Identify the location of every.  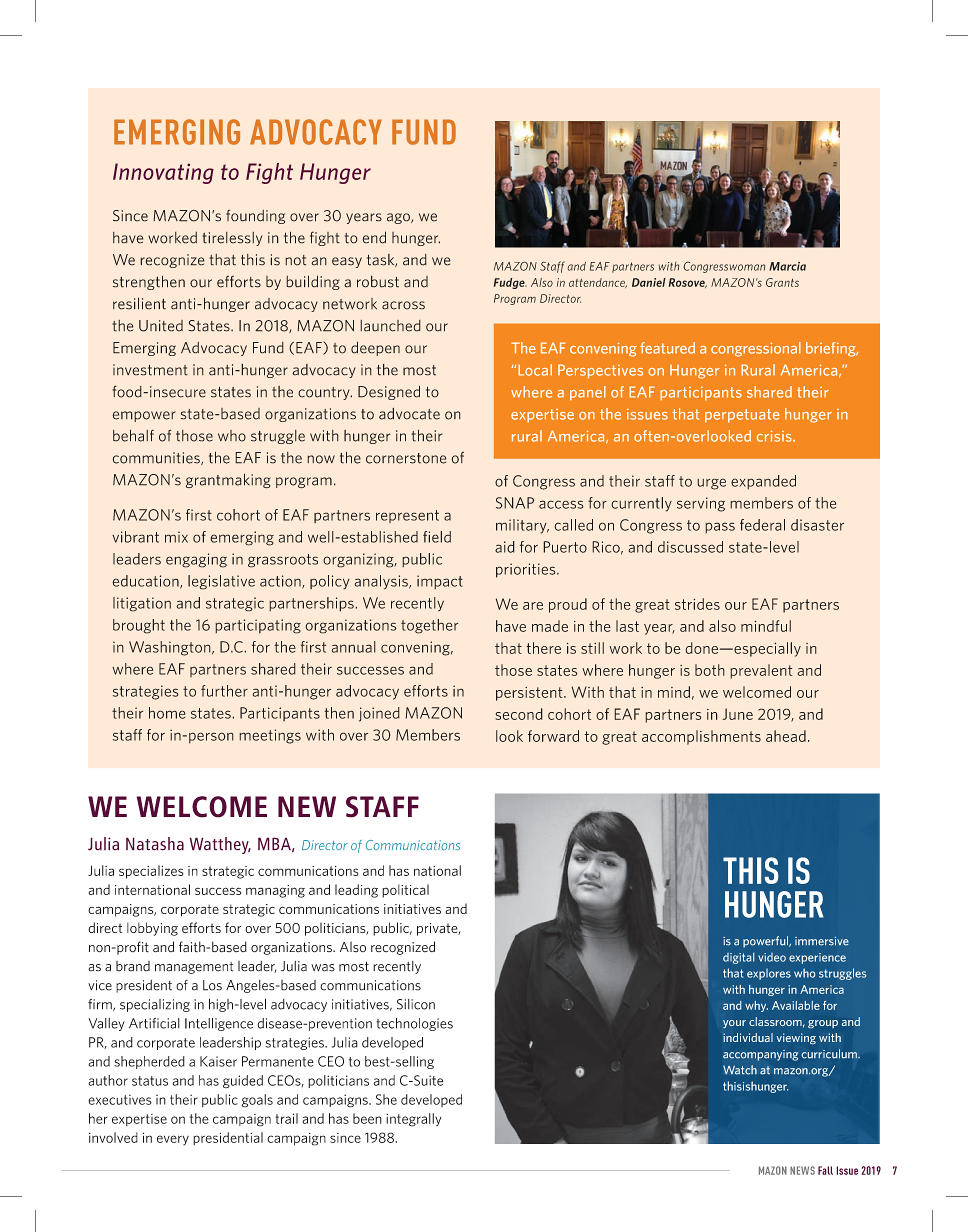
(173, 1140).
